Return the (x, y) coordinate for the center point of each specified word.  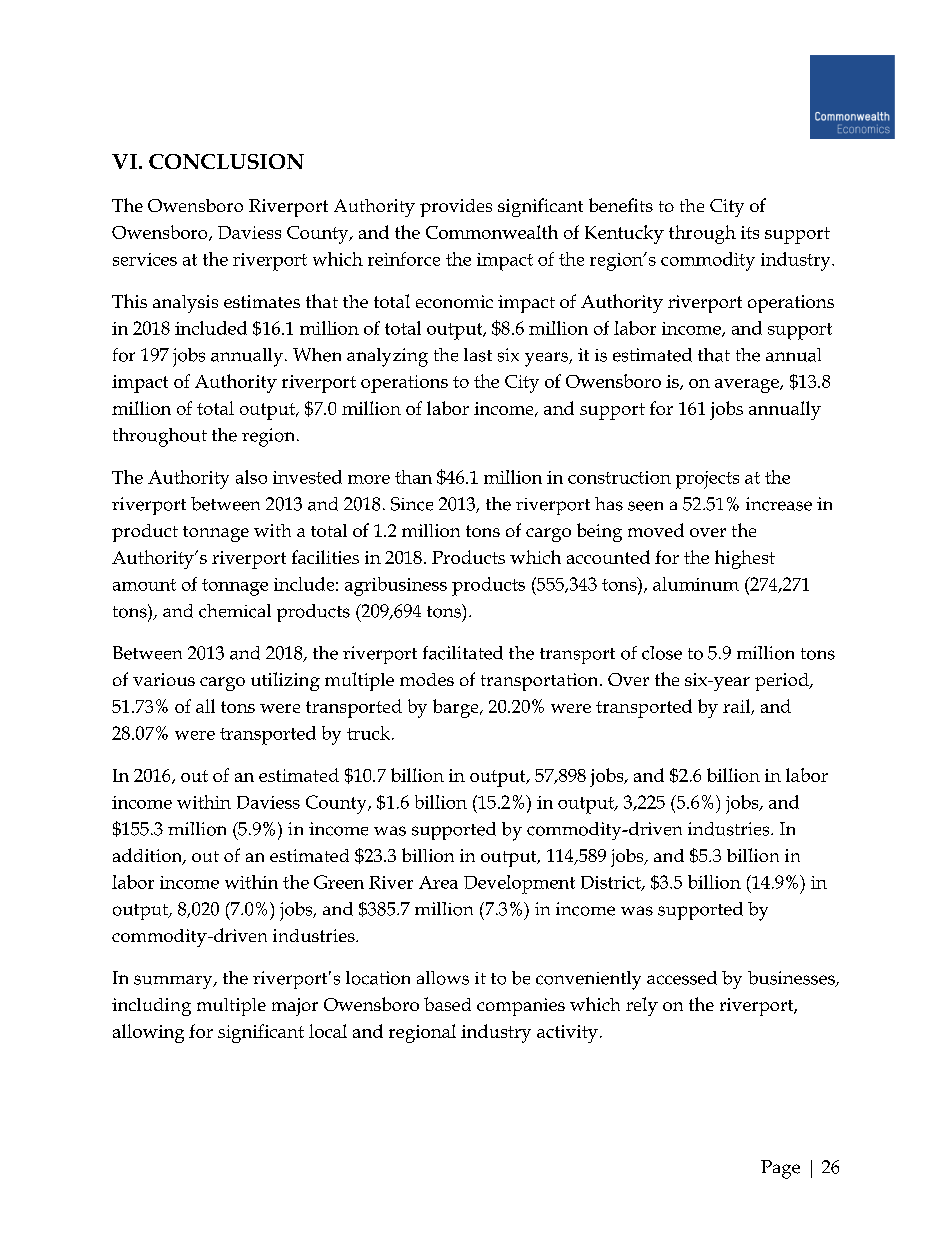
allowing (148, 1033)
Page (780, 1169)
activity (567, 1034)
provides (456, 208)
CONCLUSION (226, 161)
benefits (621, 205)
